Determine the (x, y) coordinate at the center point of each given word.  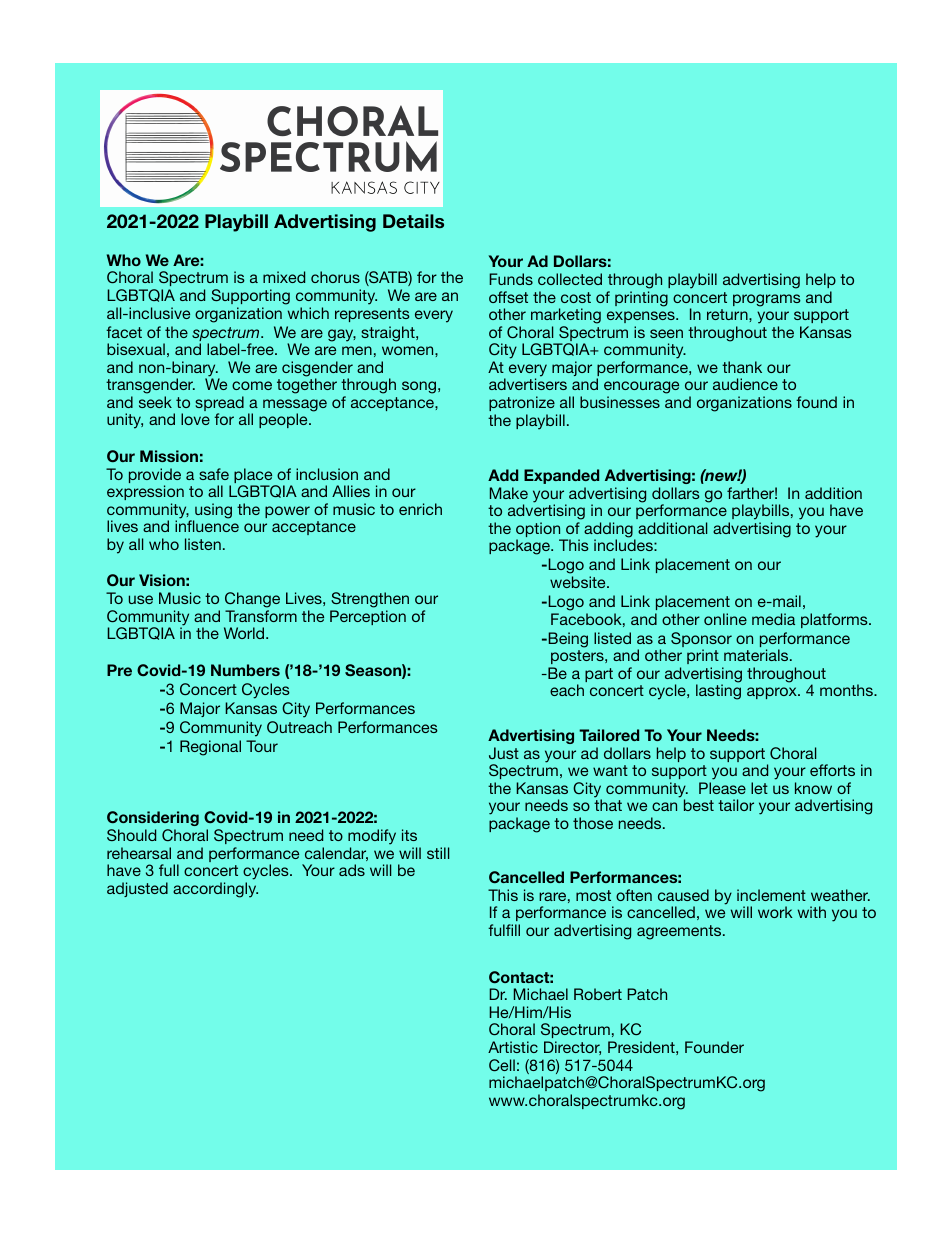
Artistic (513, 1047)
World (245, 633)
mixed (284, 277)
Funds (511, 279)
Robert (598, 994)
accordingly (215, 890)
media (773, 619)
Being (568, 640)
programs (767, 300)
